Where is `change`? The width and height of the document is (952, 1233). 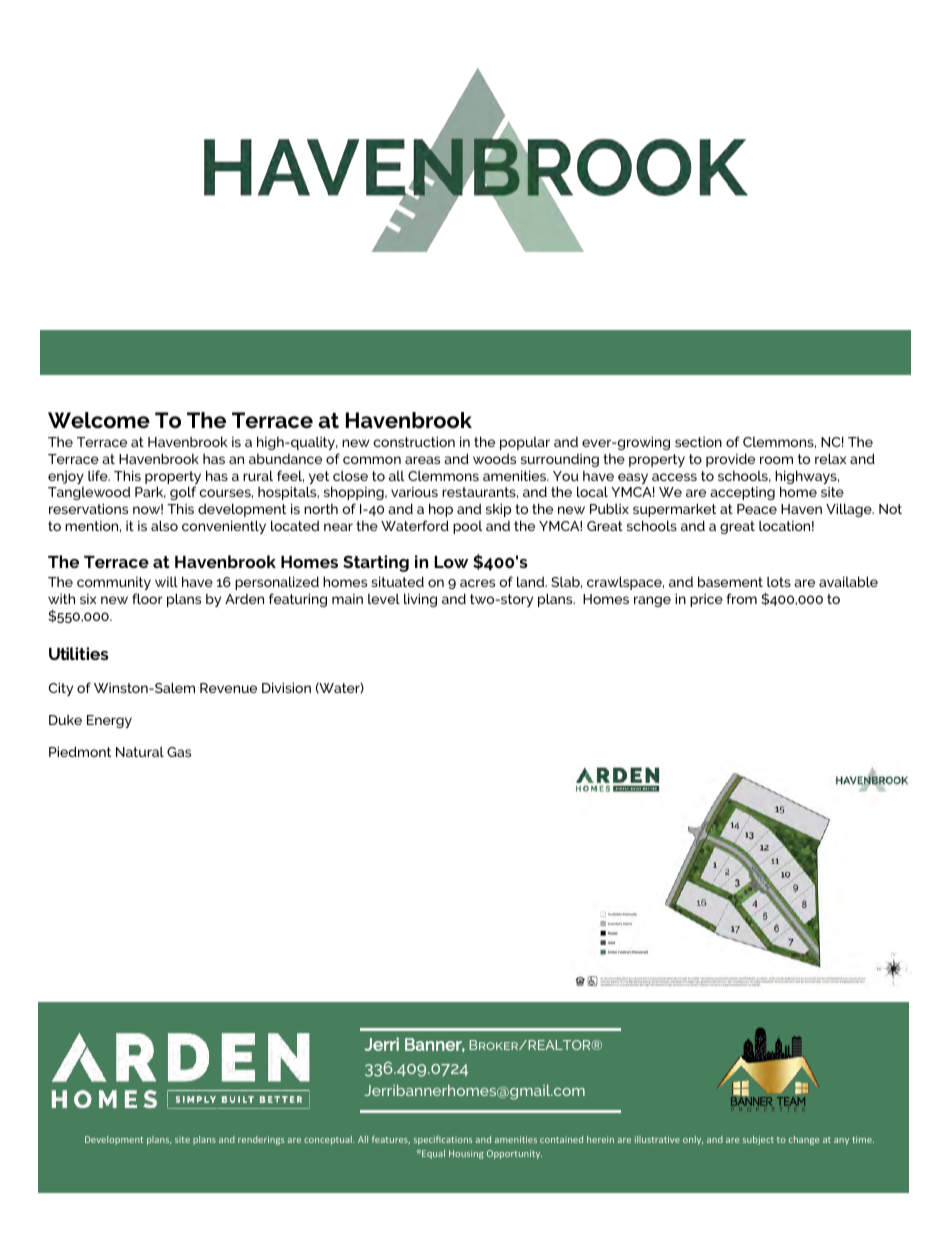
change is located at coordinates (804, 1140).
